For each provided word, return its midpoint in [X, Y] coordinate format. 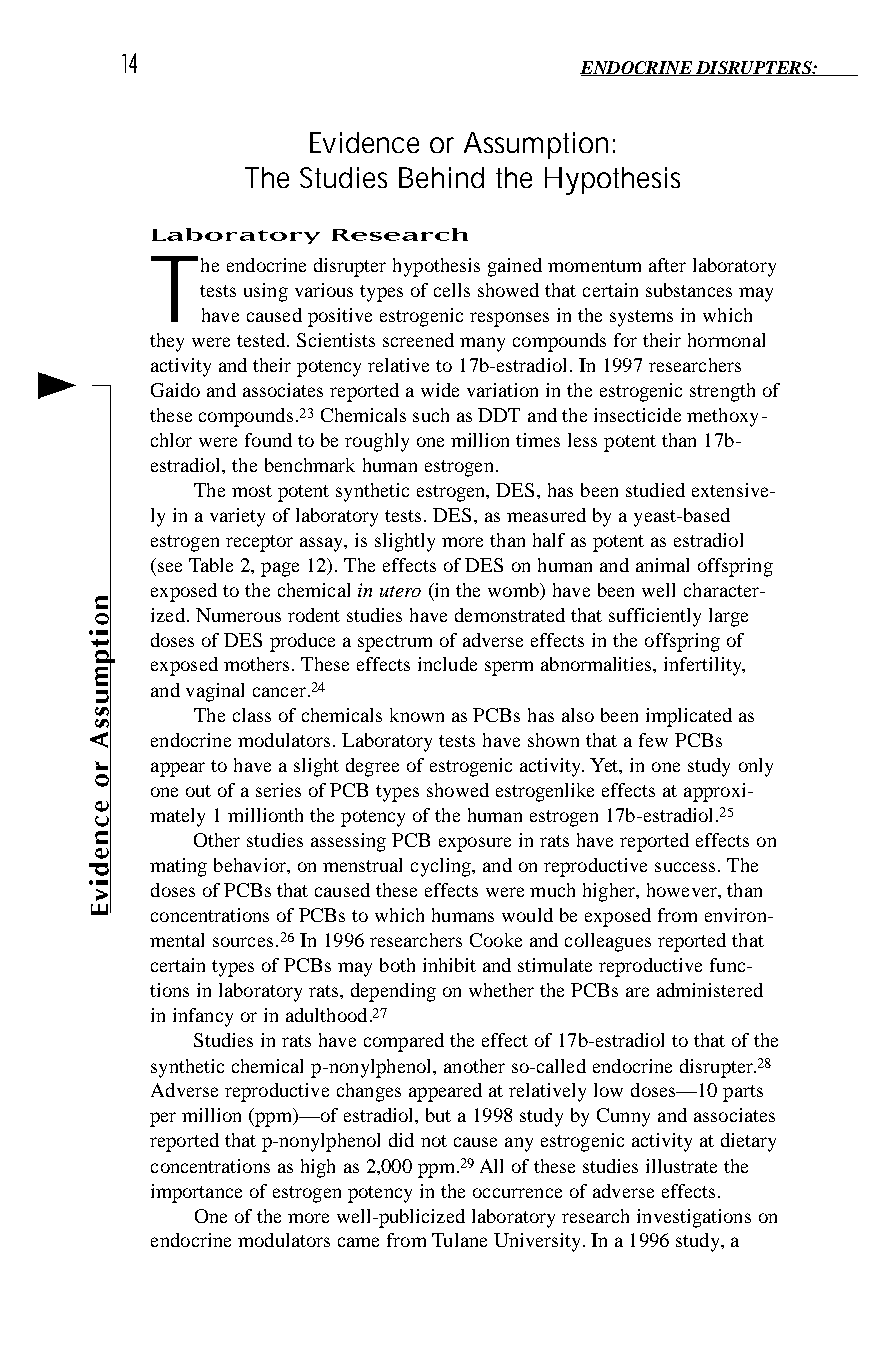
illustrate [681, 1166]
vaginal [215, 692]
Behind [441, 177]
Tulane [459, 1240]
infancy [203, 1017]
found [268, 440]
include [447, 664]
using [266, 292]
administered [710, 990]
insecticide [637, 415]
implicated [689, 717]
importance [196, 1193]
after [667, 265]
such [431, 415]
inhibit [449, 965]
